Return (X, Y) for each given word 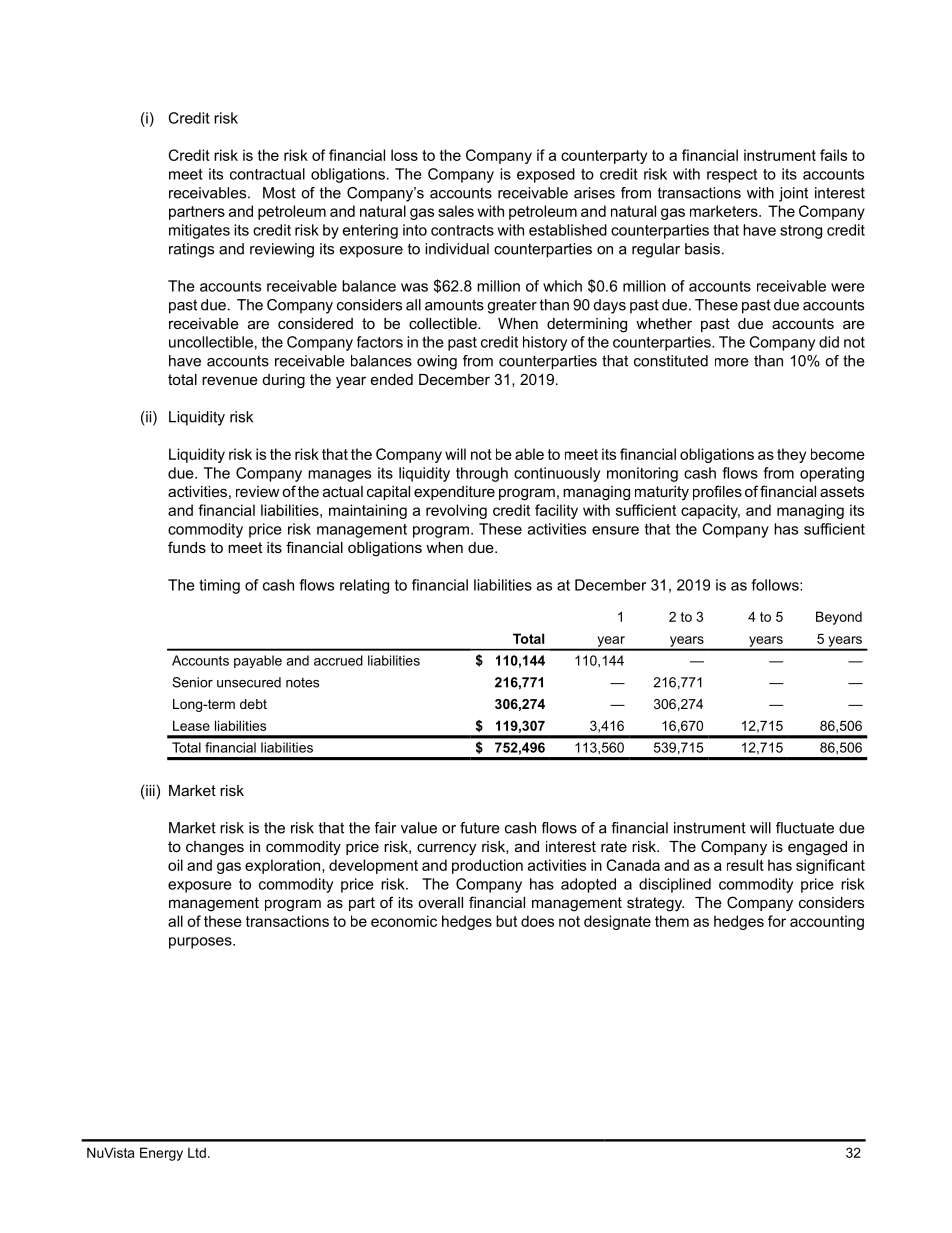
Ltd (197, 1152)
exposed (546, 175)
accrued (338, 660)
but (506, 921)
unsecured (249, 682)
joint (793, 194)
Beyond (839, 618)
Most (279, 193)
